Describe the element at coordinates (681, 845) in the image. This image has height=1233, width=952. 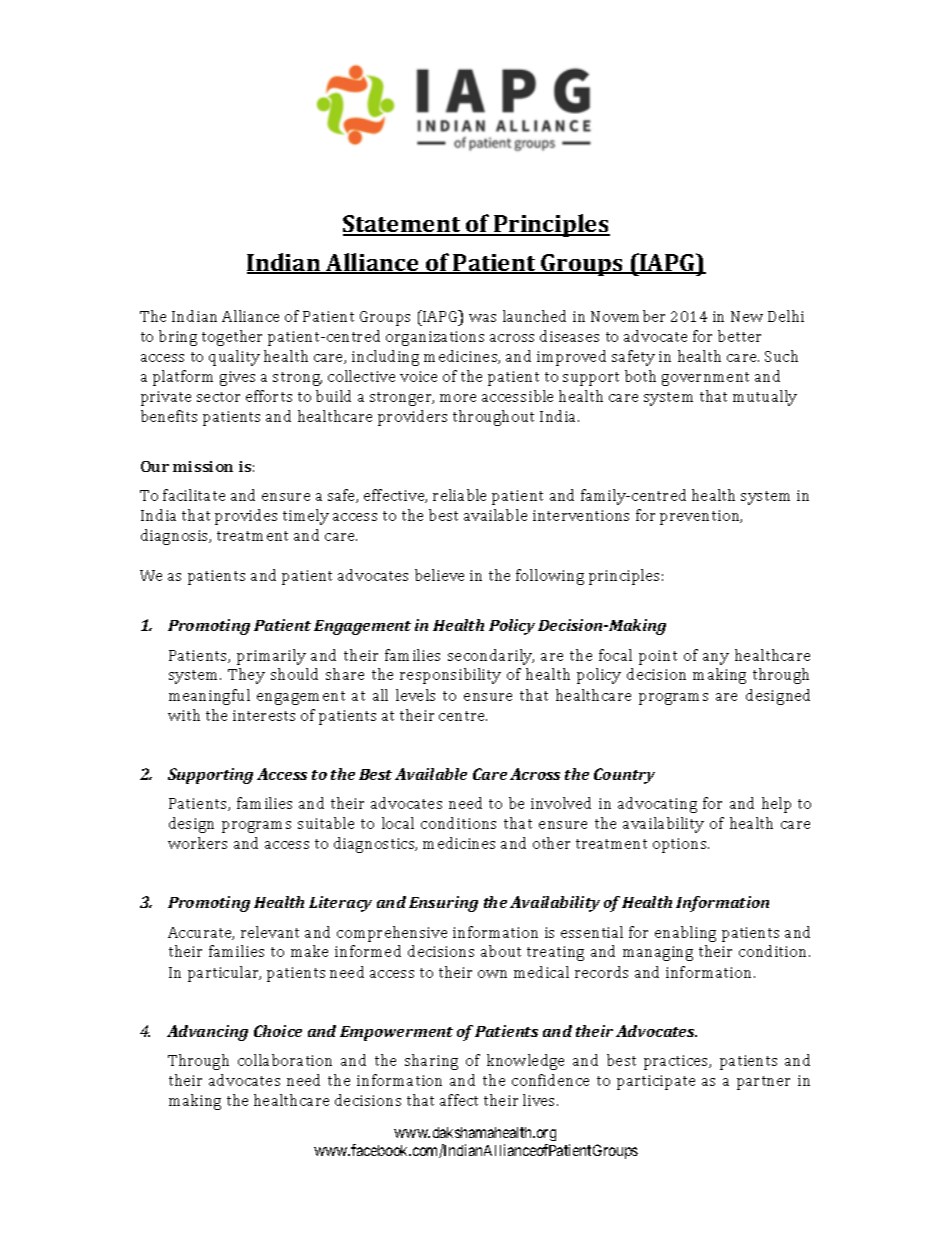
I see `options` at that location.
